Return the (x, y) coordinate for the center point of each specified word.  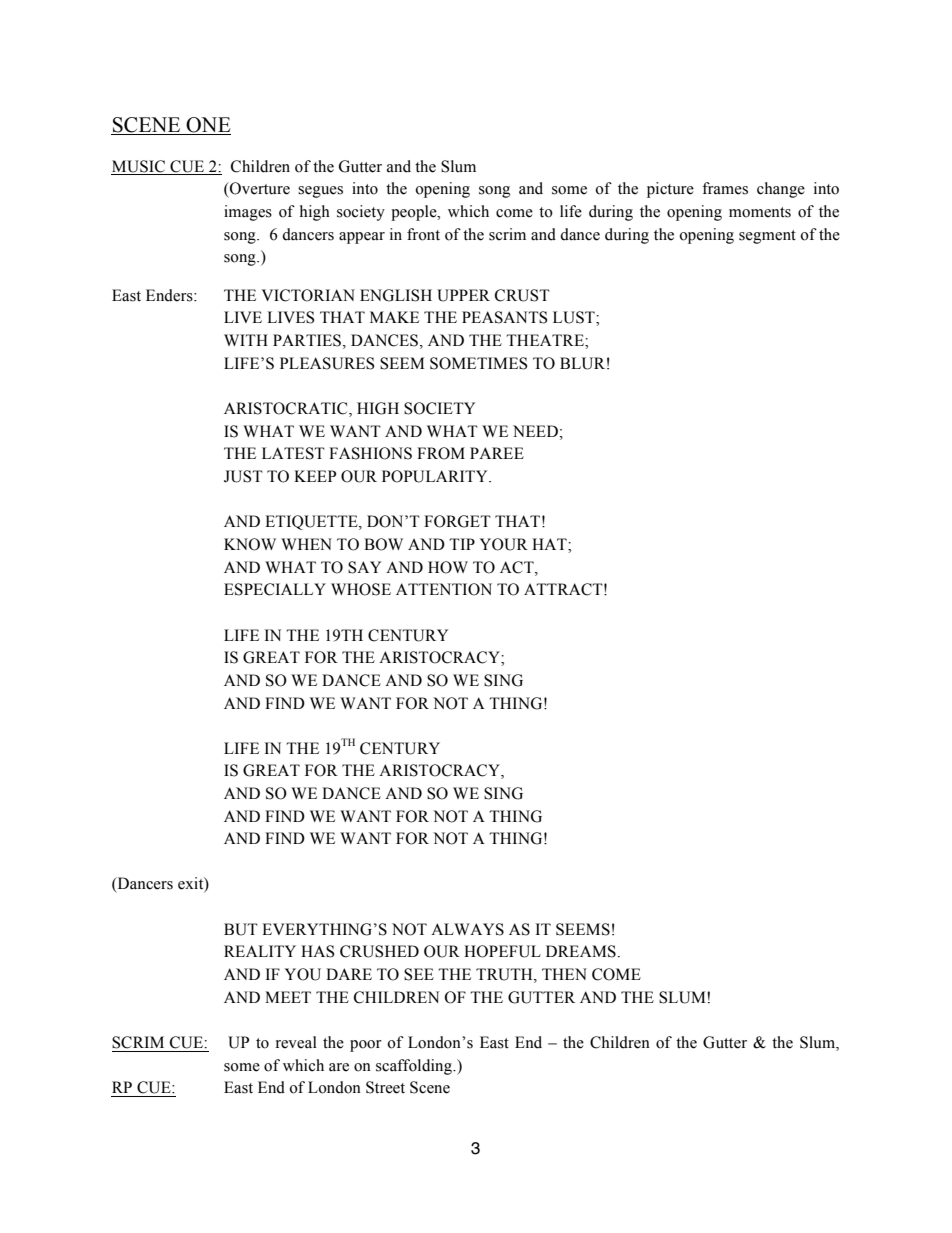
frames (725, 188)
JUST (243, 476)
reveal (296, 1042)
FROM (441, 453)
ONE (208, 125)
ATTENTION (444, 589)
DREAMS (581, 951)
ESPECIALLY (275, 589)
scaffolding (415, 1067)
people (415, 213)
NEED (535, 431)
